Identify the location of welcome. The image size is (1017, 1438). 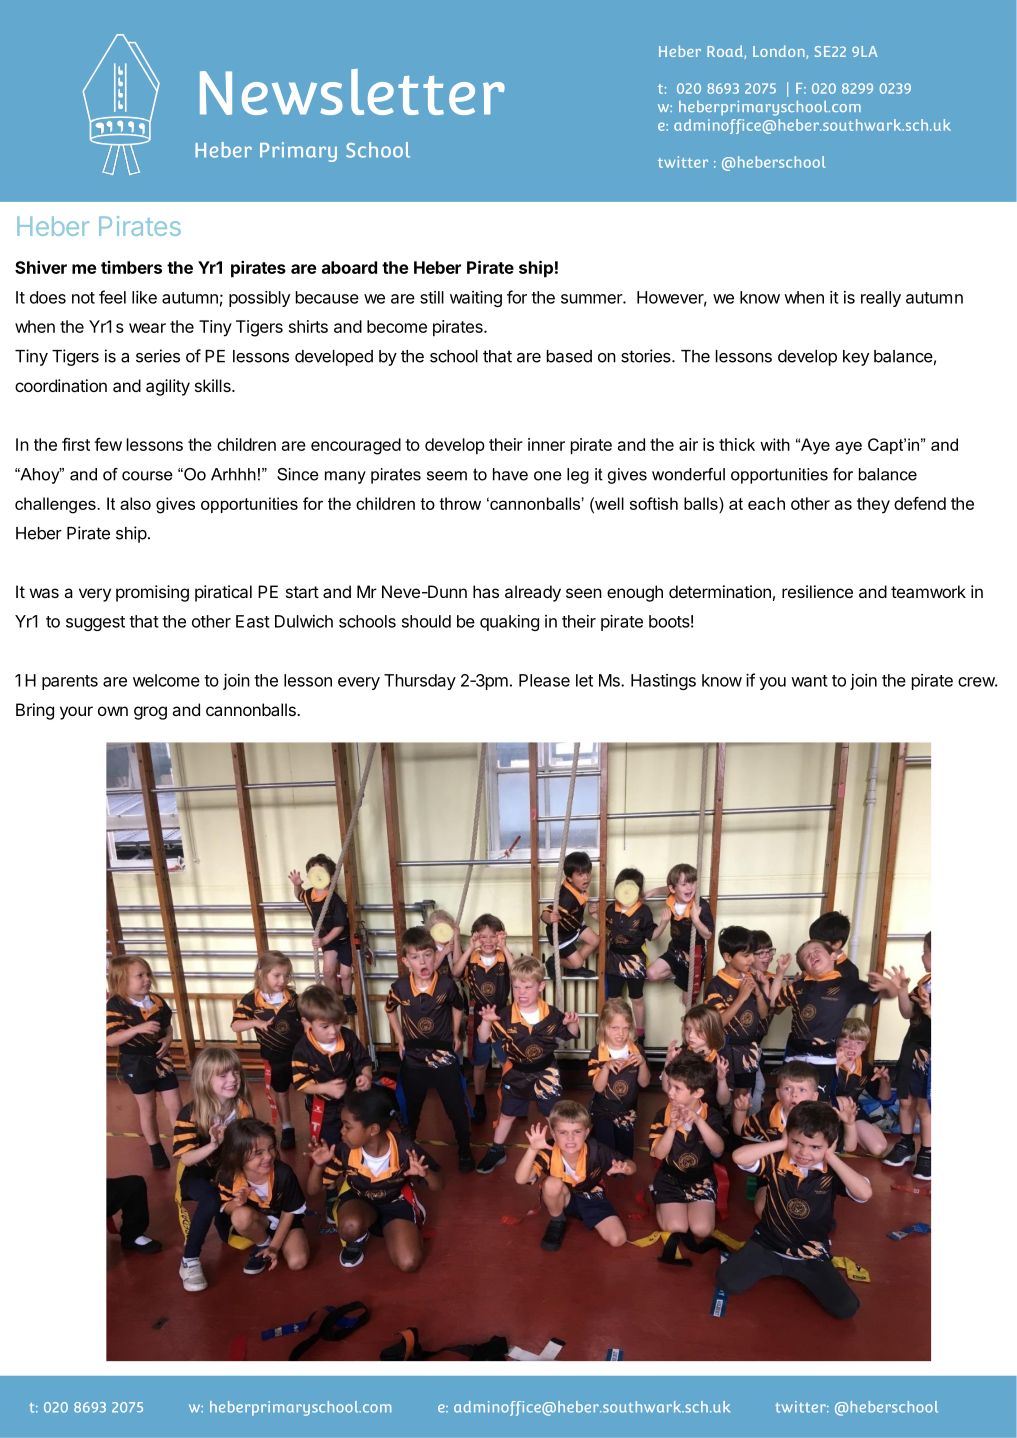
(166, 680).
